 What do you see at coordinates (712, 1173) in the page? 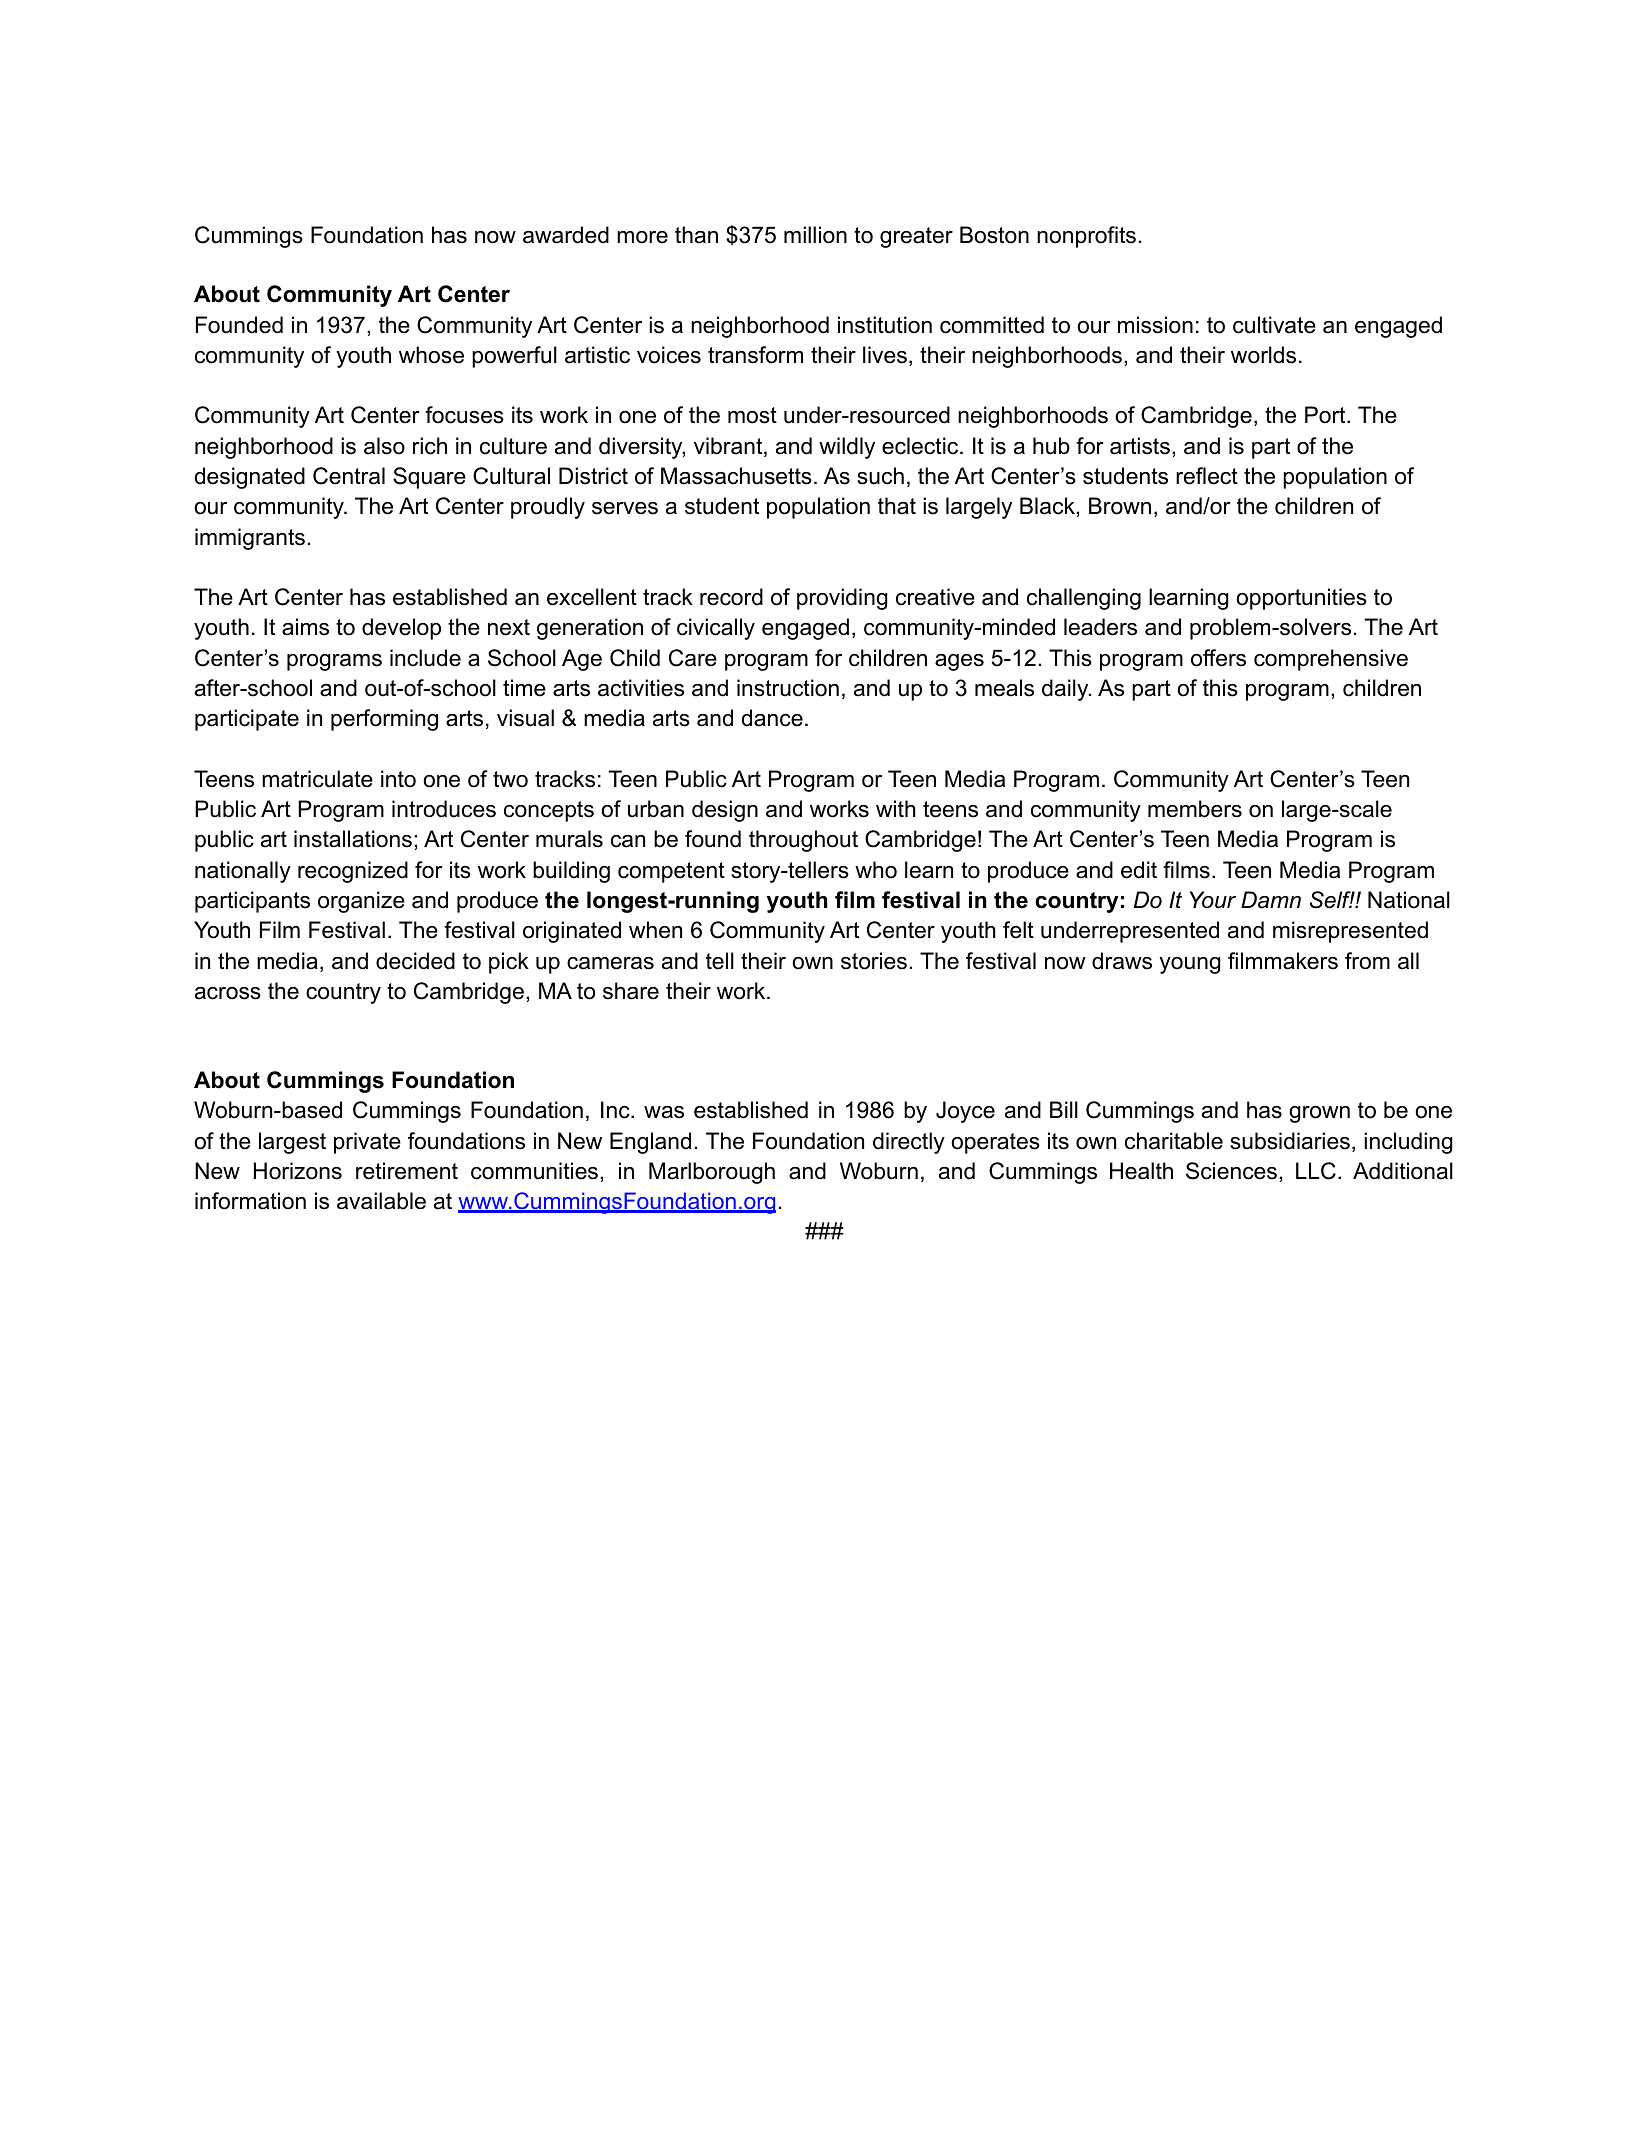
I see `Marlborough` at bounding box center [712, 1173].
